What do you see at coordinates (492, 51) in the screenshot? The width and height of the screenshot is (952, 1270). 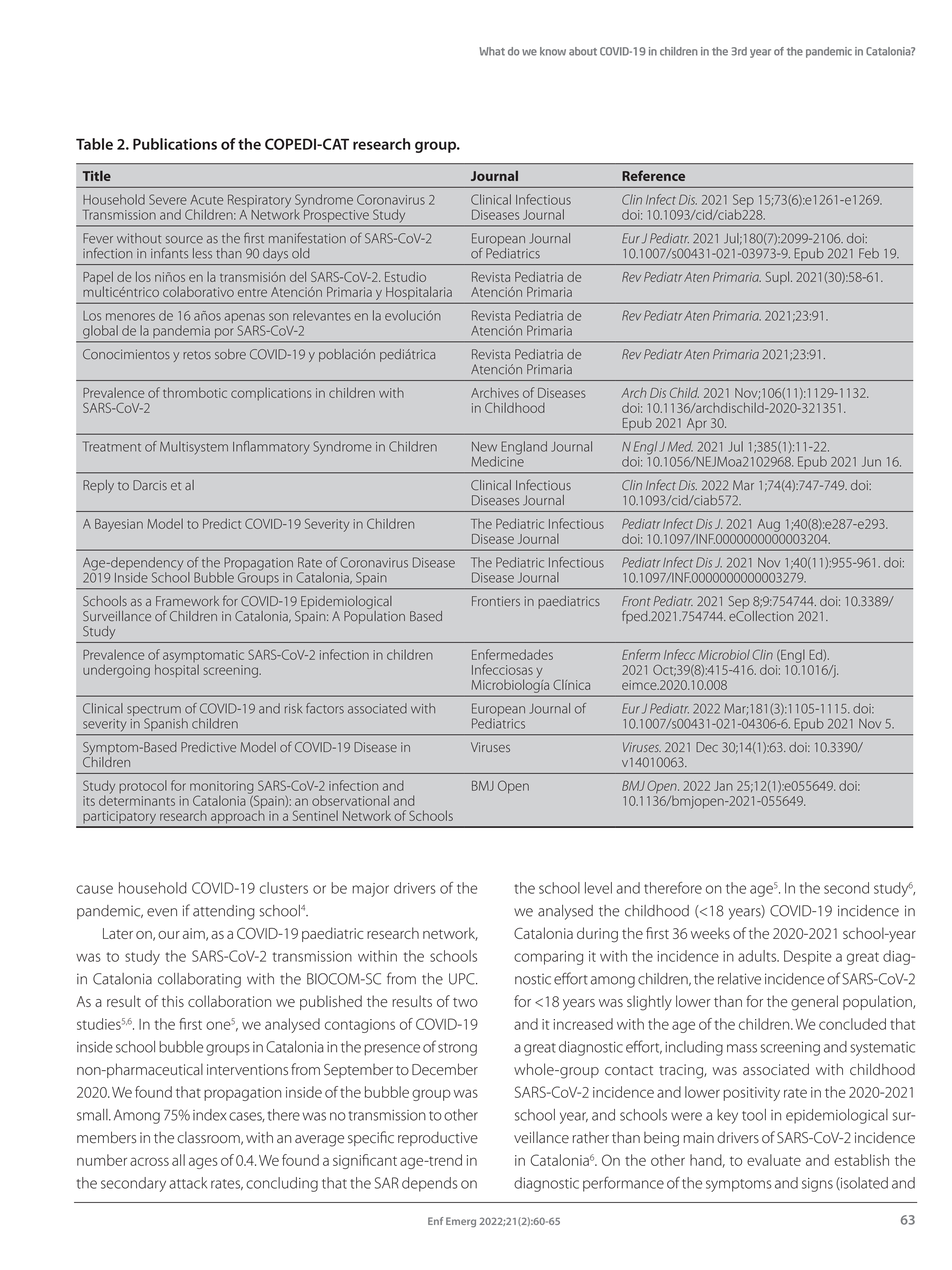 I see `What` at bounding box center [492, 51].
